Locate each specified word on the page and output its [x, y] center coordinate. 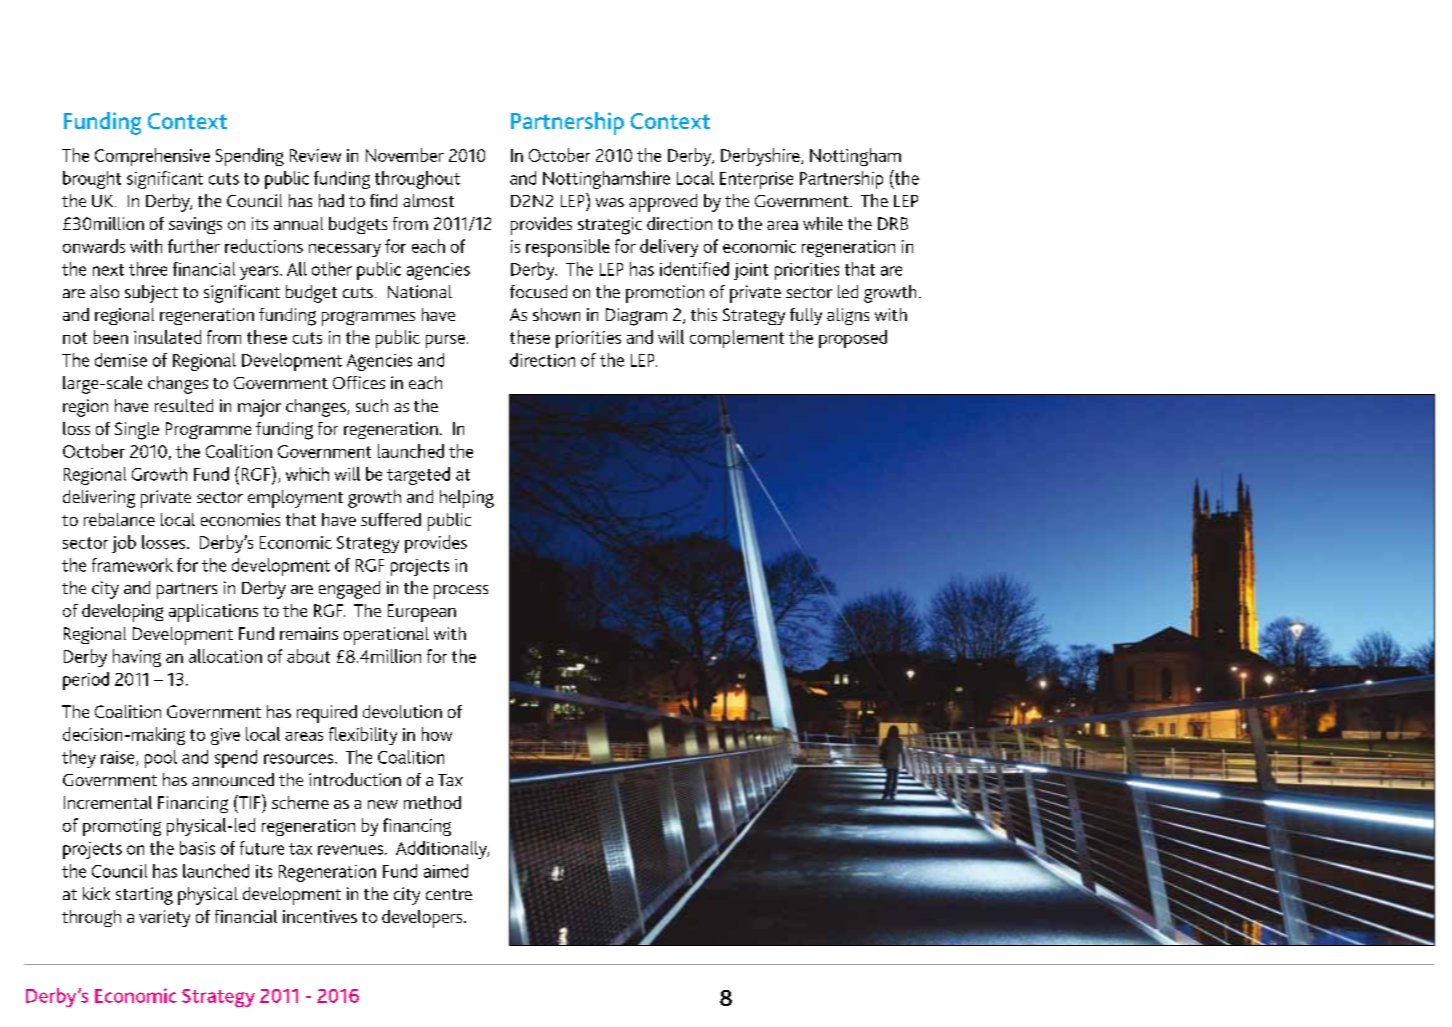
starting [144, 896]
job [124, 544]
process [461, 592]
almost [428, 200]
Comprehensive [152, 157]
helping [467, 499]
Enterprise [756, 180]
